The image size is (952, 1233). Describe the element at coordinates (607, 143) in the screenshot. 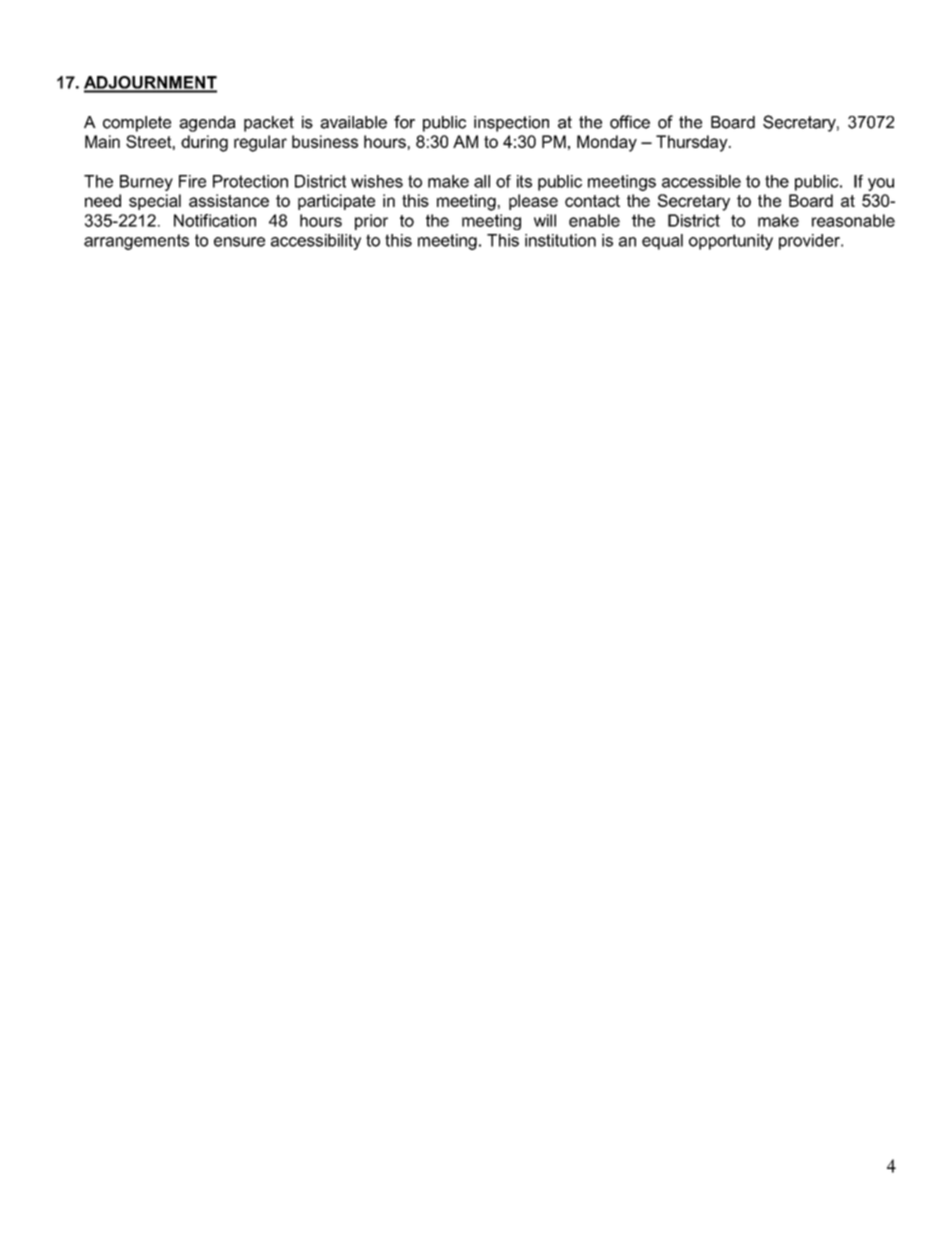

I see `Monday` at that location.
